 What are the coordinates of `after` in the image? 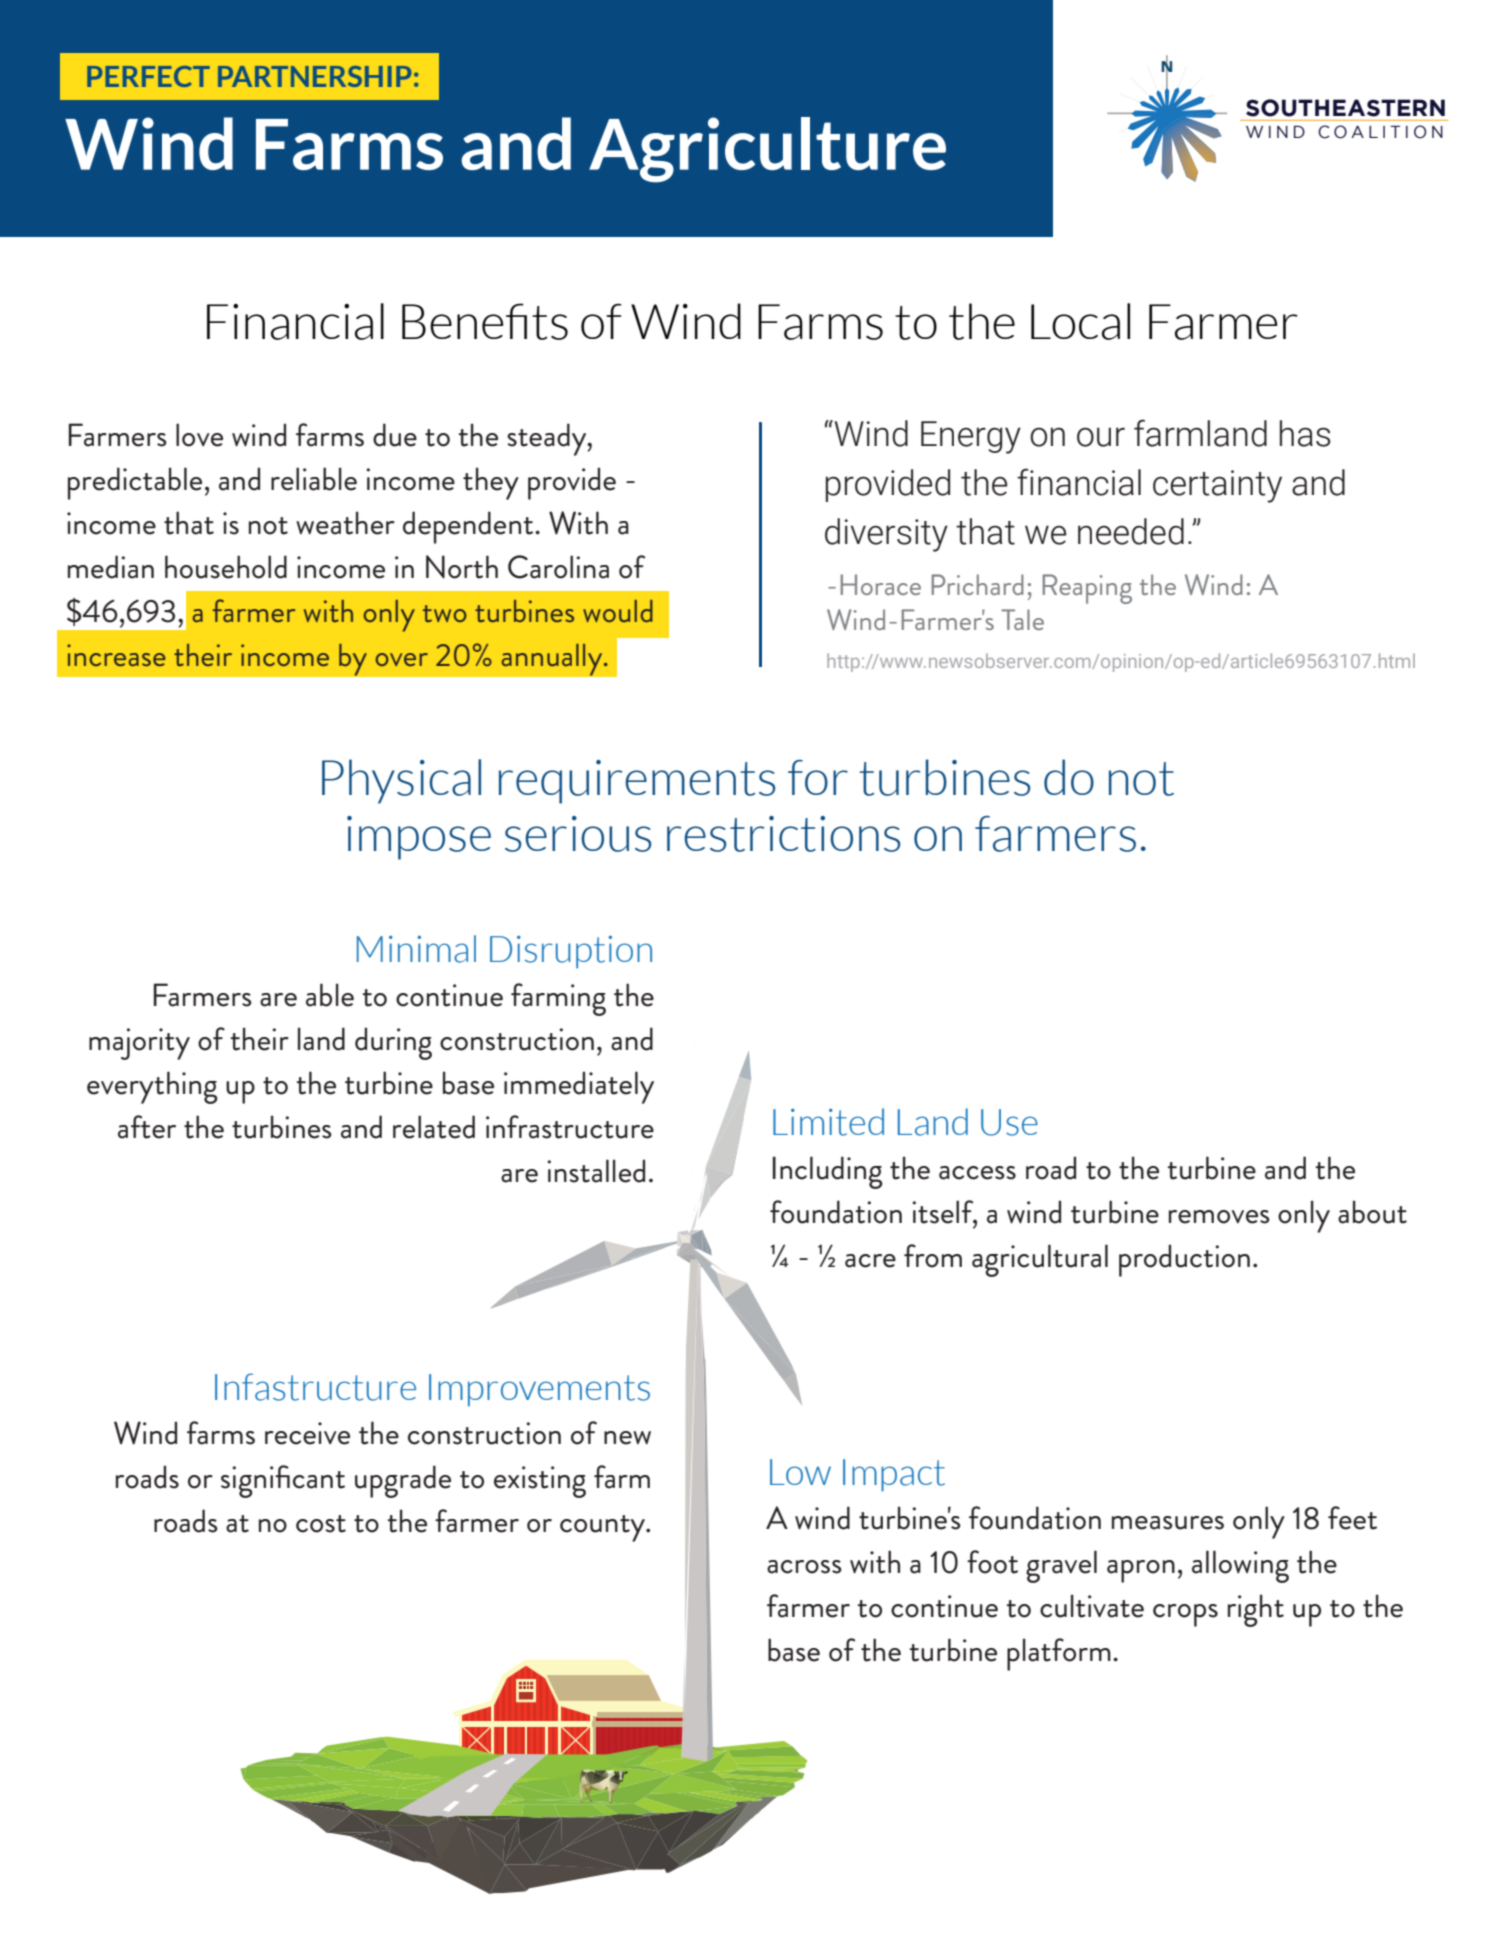 It's located at (147, 1127).
